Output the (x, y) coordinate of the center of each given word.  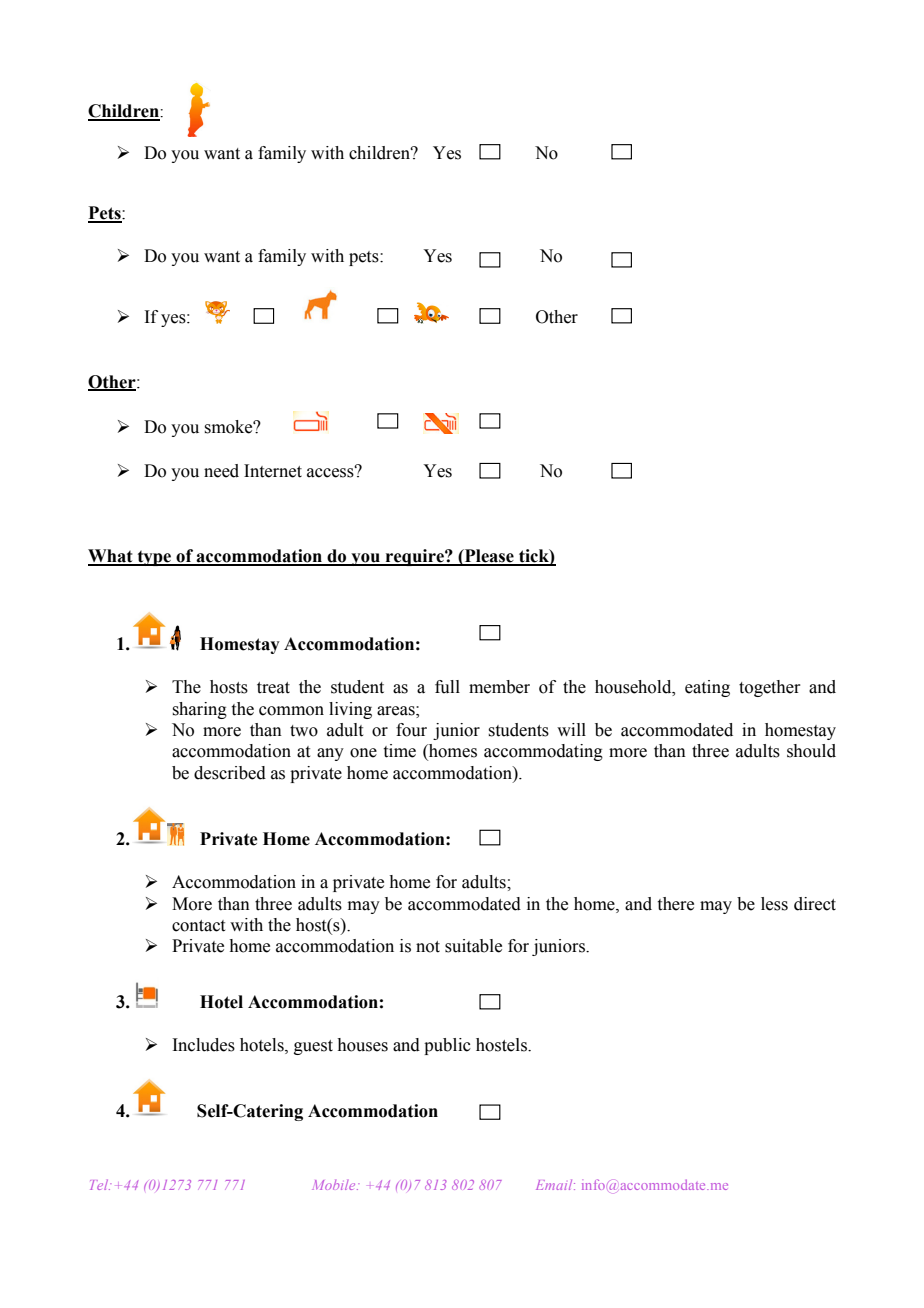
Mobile (335, 1185)
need (221, 471)
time (400, 751)
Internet (273, 471)
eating (707, 688)
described (230, 773)
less (774, 904)
